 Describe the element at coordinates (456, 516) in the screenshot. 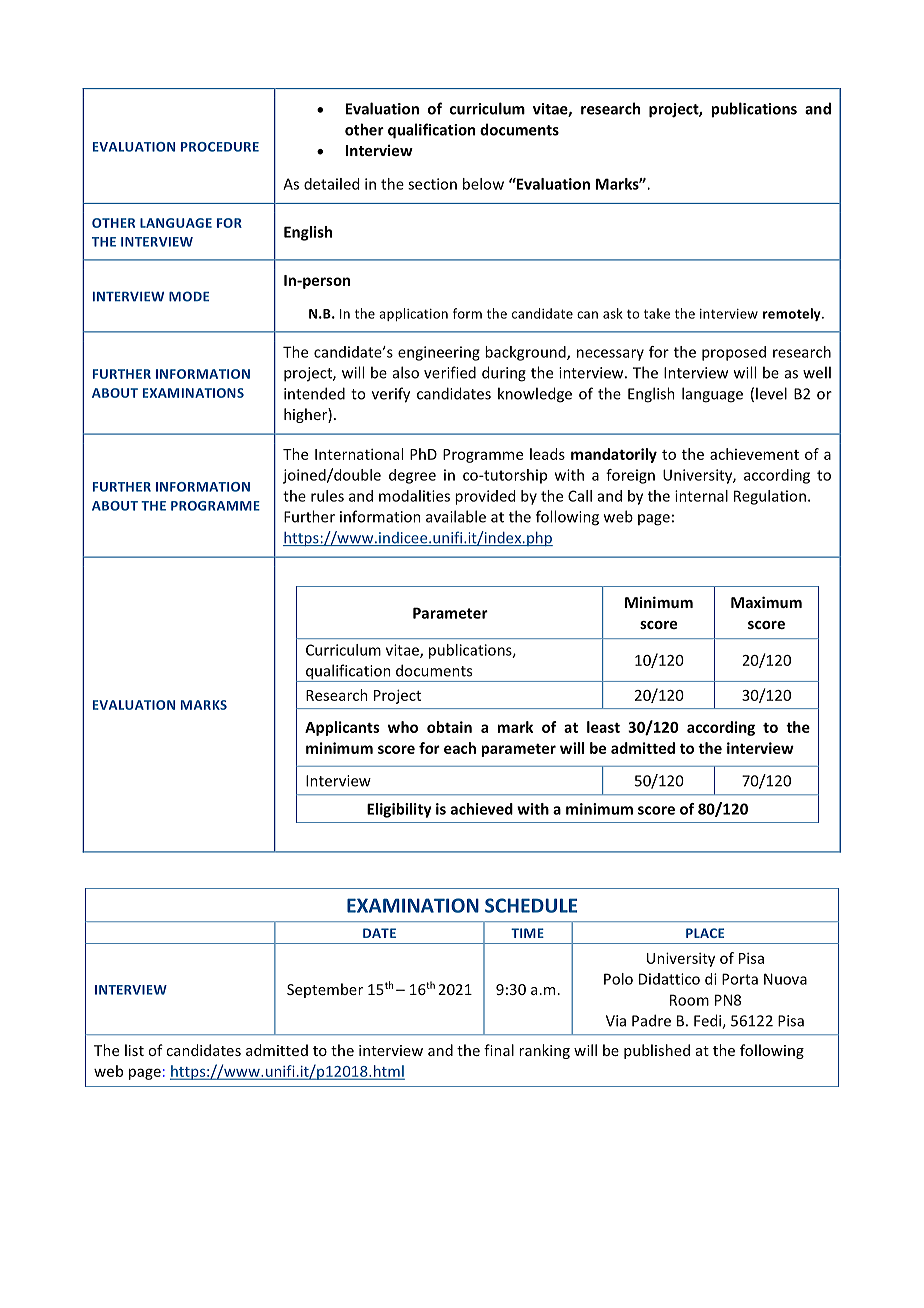

I see `available` at that location.
